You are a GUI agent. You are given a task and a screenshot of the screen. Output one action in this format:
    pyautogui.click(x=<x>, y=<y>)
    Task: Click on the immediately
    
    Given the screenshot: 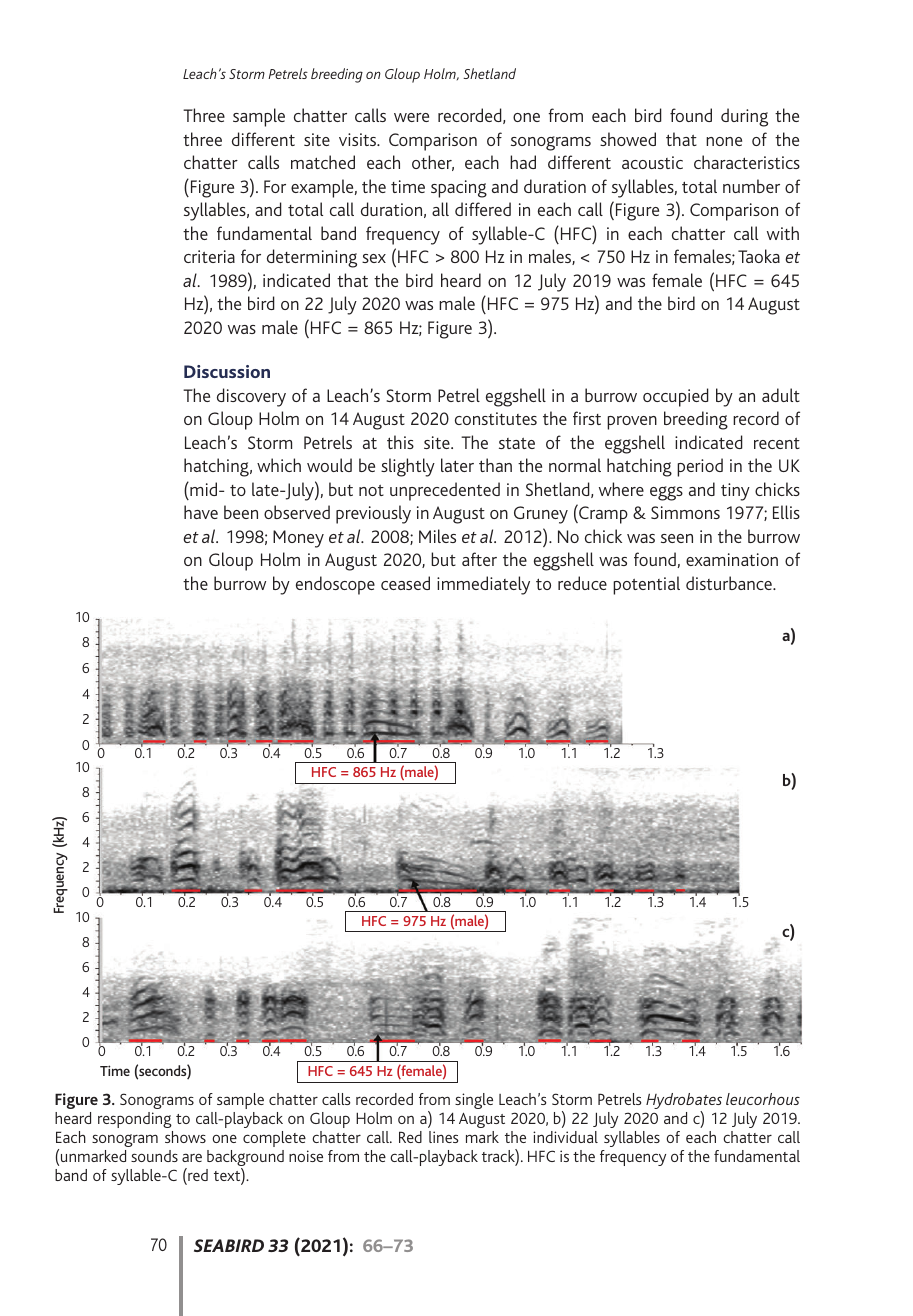 What is the action you would take?
    pyautogui.click(x=483, y=585)
